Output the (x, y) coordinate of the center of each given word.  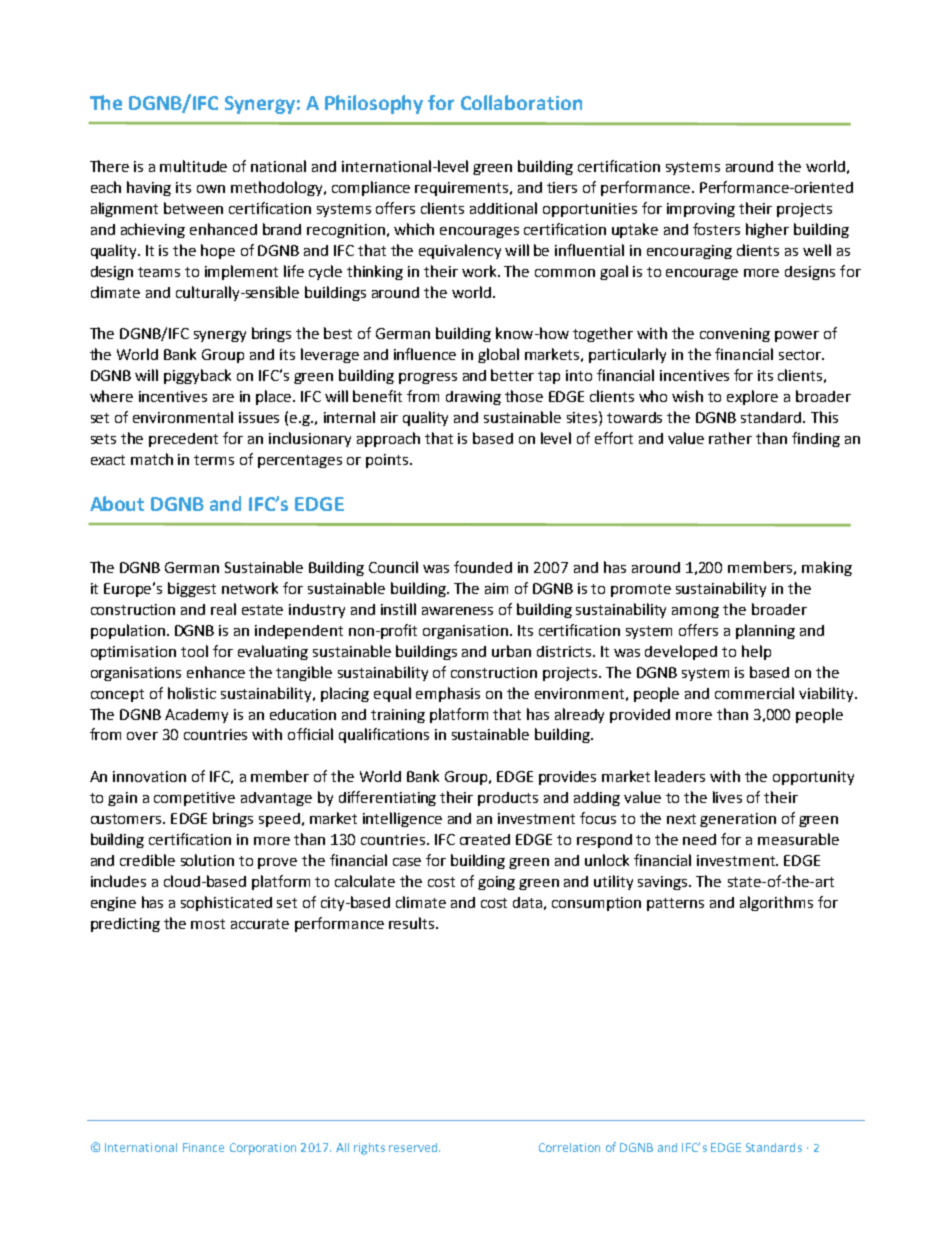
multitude (193, 166)
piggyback (197, 376)
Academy (196, 716)
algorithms (776, 903)
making (827, 568)
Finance (203, 1147)
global (498, 355)
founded (483, 567)
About (117, 503)
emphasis (448, 694)
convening (735, 335)
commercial (754, 693)
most (208, 924)
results (413, 923)
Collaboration (521, 102)
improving (701, 210)
